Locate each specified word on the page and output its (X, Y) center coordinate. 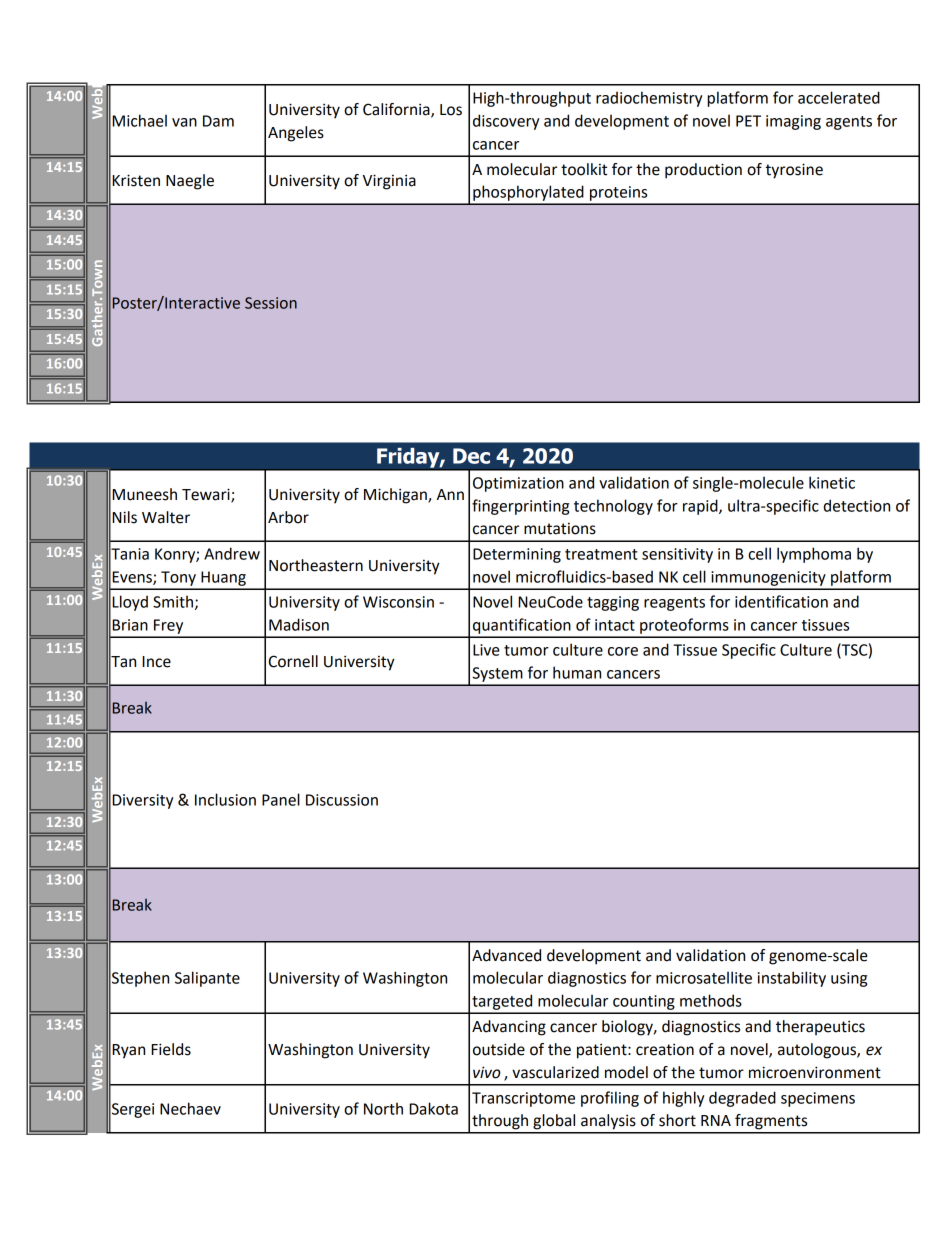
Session (271, 303)
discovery (506, 122)
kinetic (832, 482)
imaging (793, 122)
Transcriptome (523, 1099)
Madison (299, 624)
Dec (471, 456)
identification (781, 601)
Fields (171, 1049)
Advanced (506, 955)
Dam (218, 121)
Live (486, 650)
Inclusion (225, 799)
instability (792, 979)
